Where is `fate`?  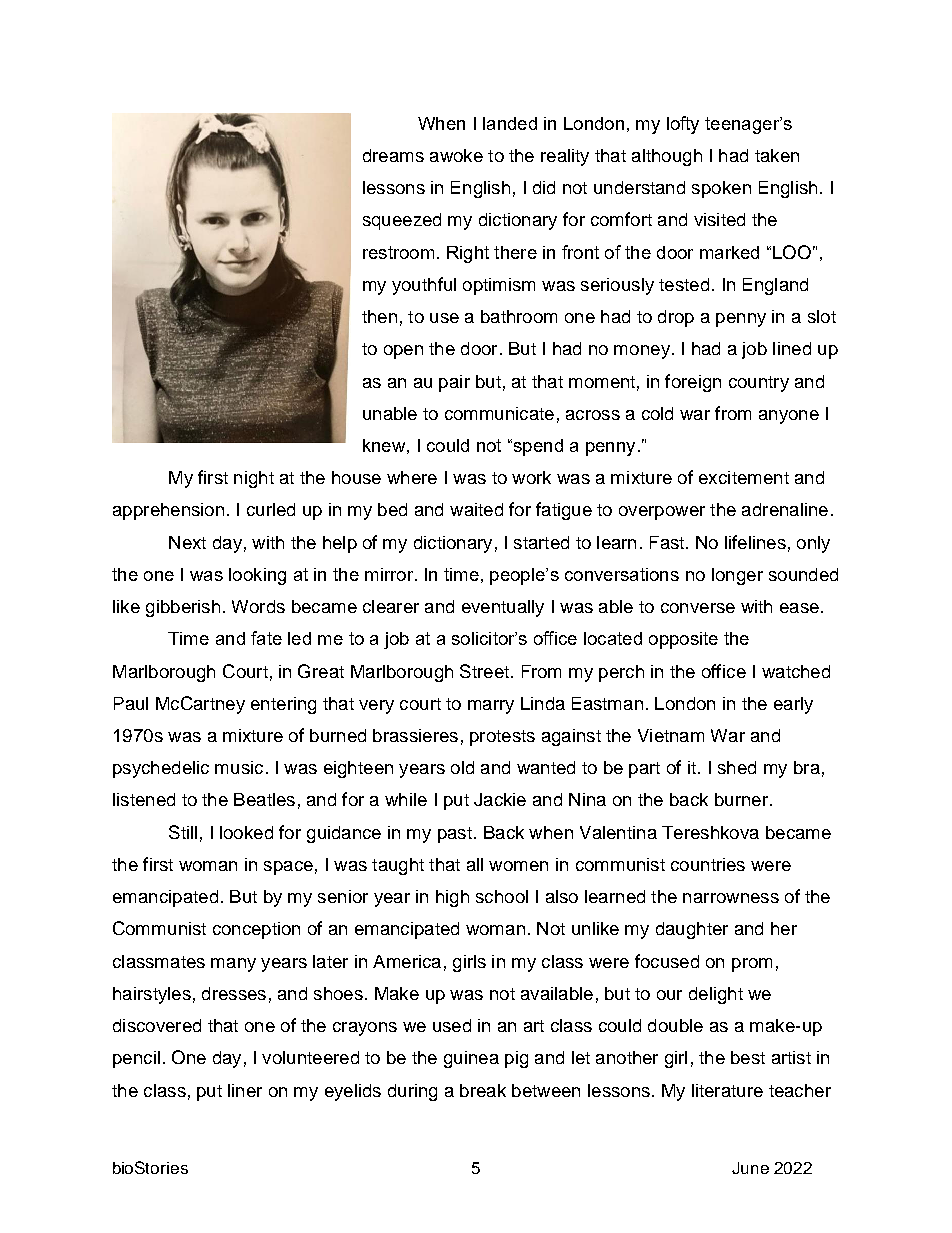
fate is located at coordinates (266, 638).
